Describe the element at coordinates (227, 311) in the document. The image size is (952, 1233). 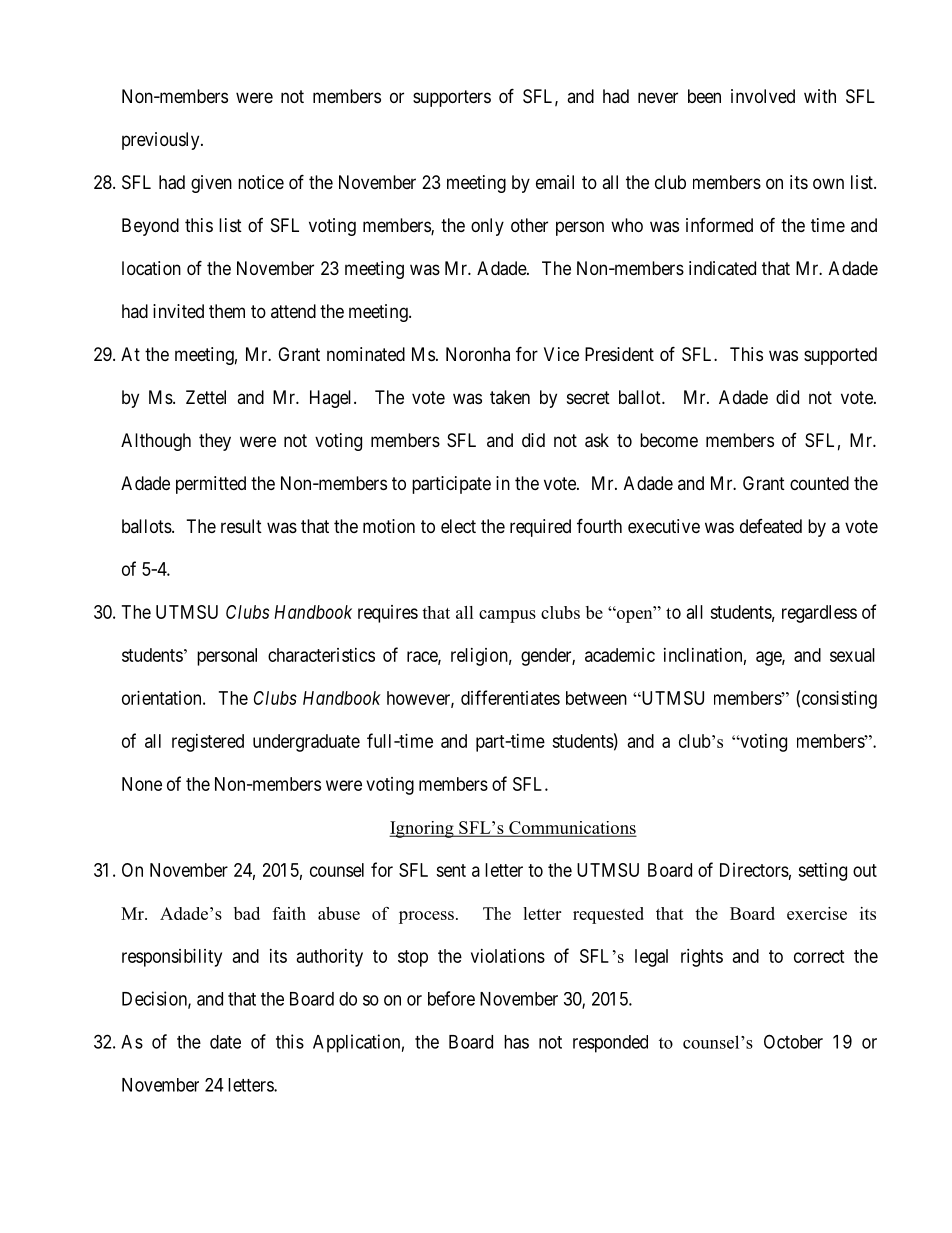
I see `them` at that location.
